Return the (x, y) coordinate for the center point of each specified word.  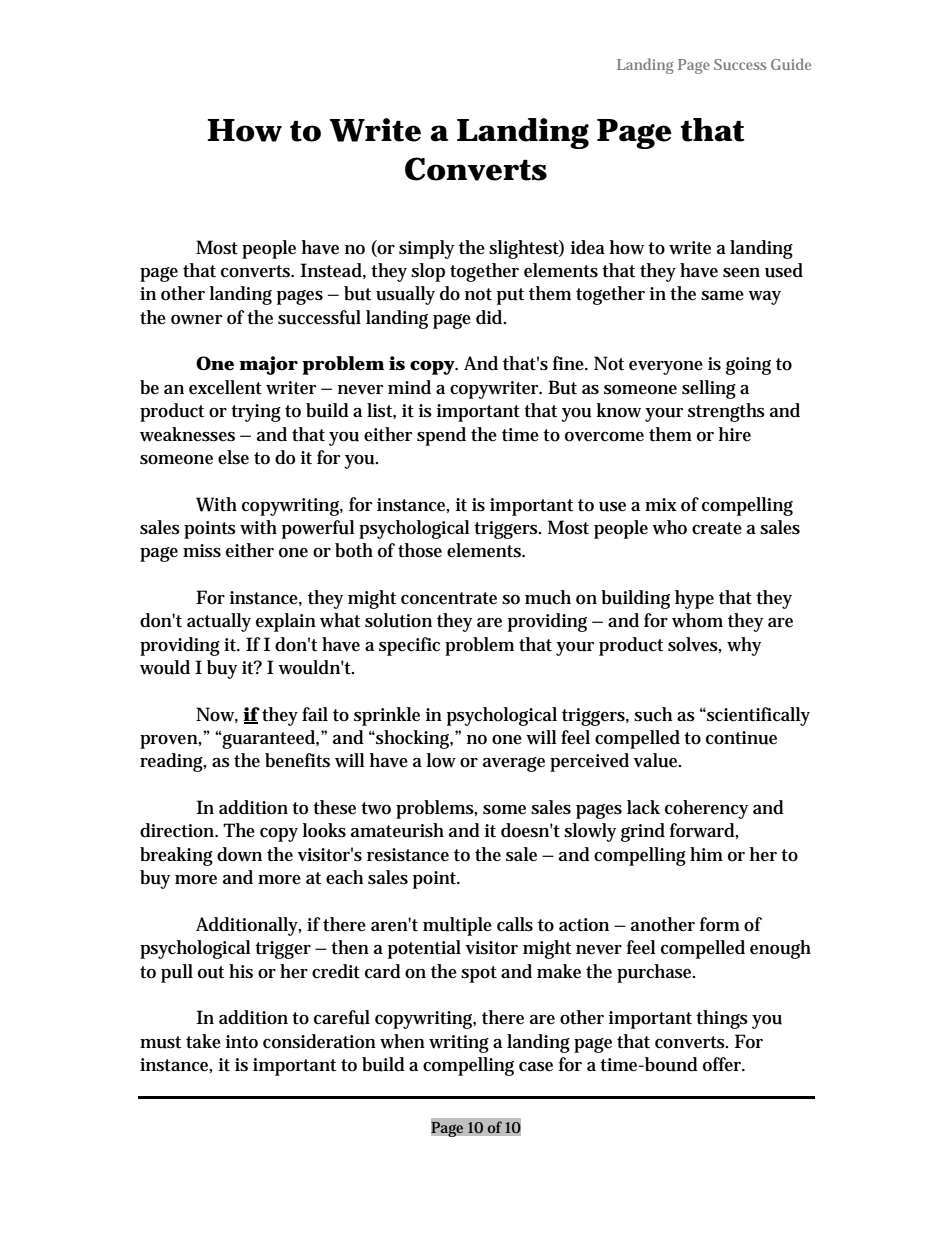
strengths (726, 412)
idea (588, 247)
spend (441, 436)
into (242, 1042)
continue (741, 738)
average (514, 764)
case (536, 1067)
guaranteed (270, 739)
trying (256, 413)
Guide (791, 64)
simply (426, 249)
